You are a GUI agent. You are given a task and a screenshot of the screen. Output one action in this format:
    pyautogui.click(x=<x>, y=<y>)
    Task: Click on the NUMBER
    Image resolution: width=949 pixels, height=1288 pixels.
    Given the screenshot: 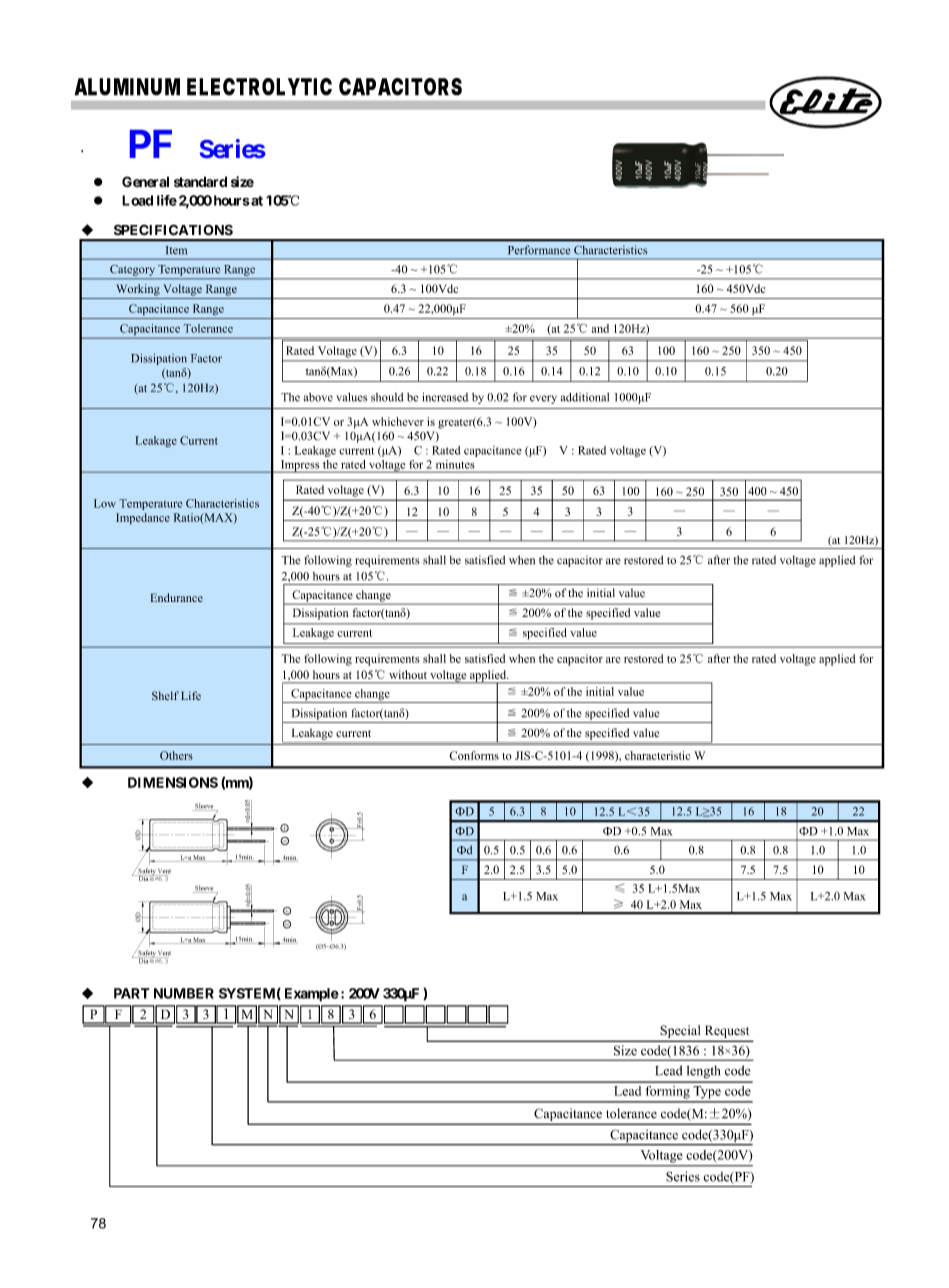 What is the action you would take?
    pyautogui.click(x=184, y=993)
